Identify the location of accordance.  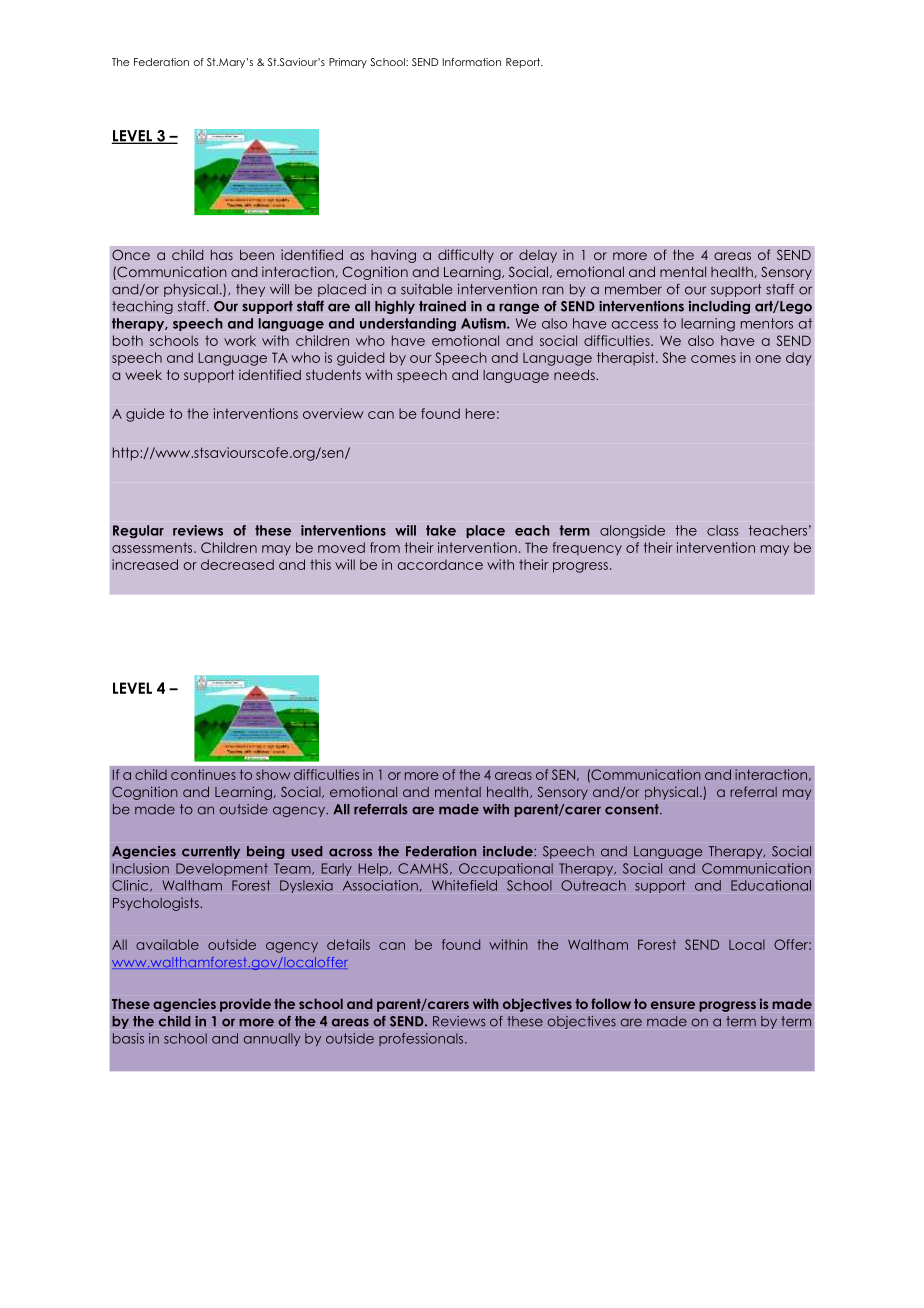
(440, 564).
